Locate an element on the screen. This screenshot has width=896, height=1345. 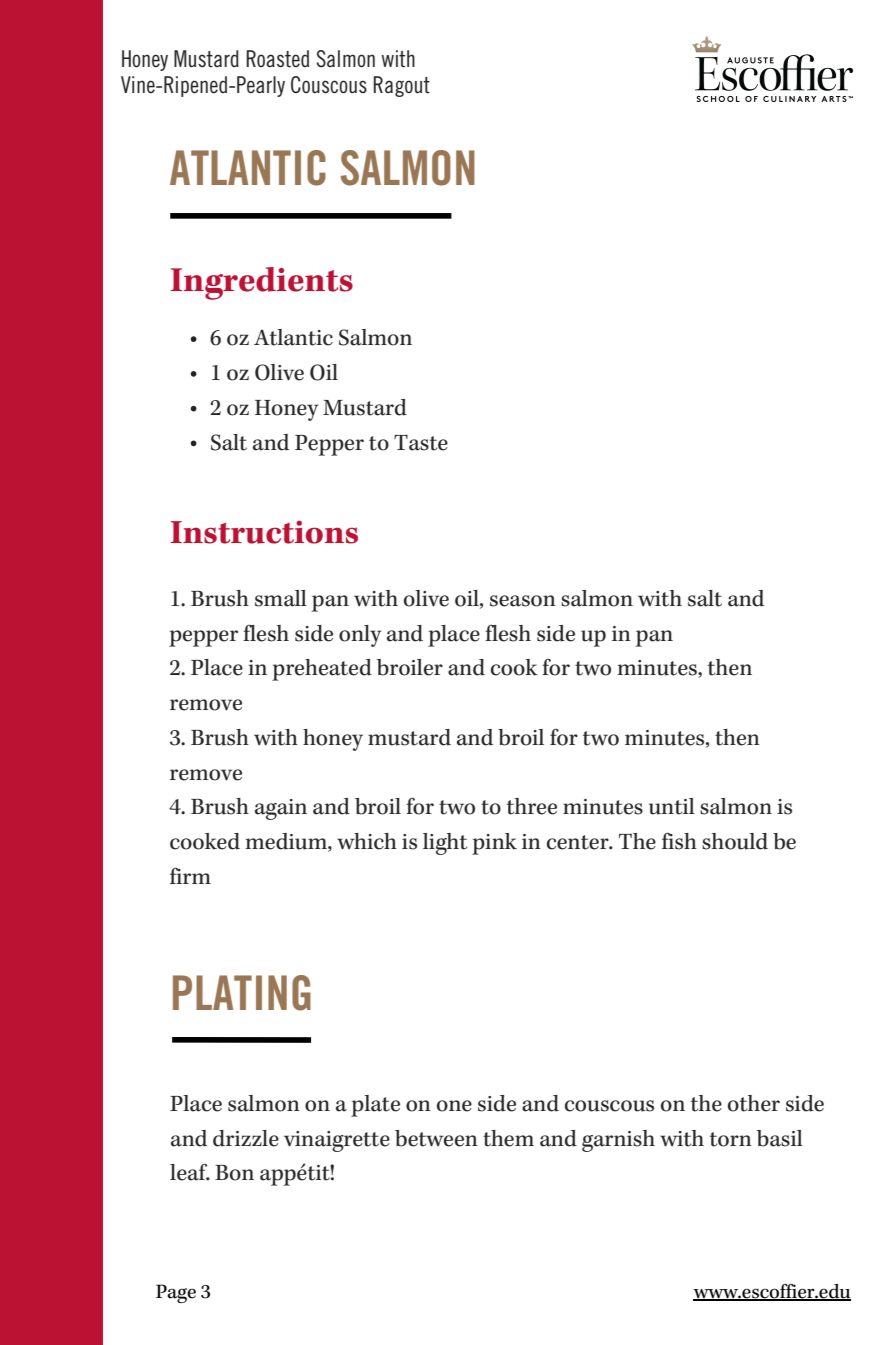
small is located at coordinates (281, 598).
